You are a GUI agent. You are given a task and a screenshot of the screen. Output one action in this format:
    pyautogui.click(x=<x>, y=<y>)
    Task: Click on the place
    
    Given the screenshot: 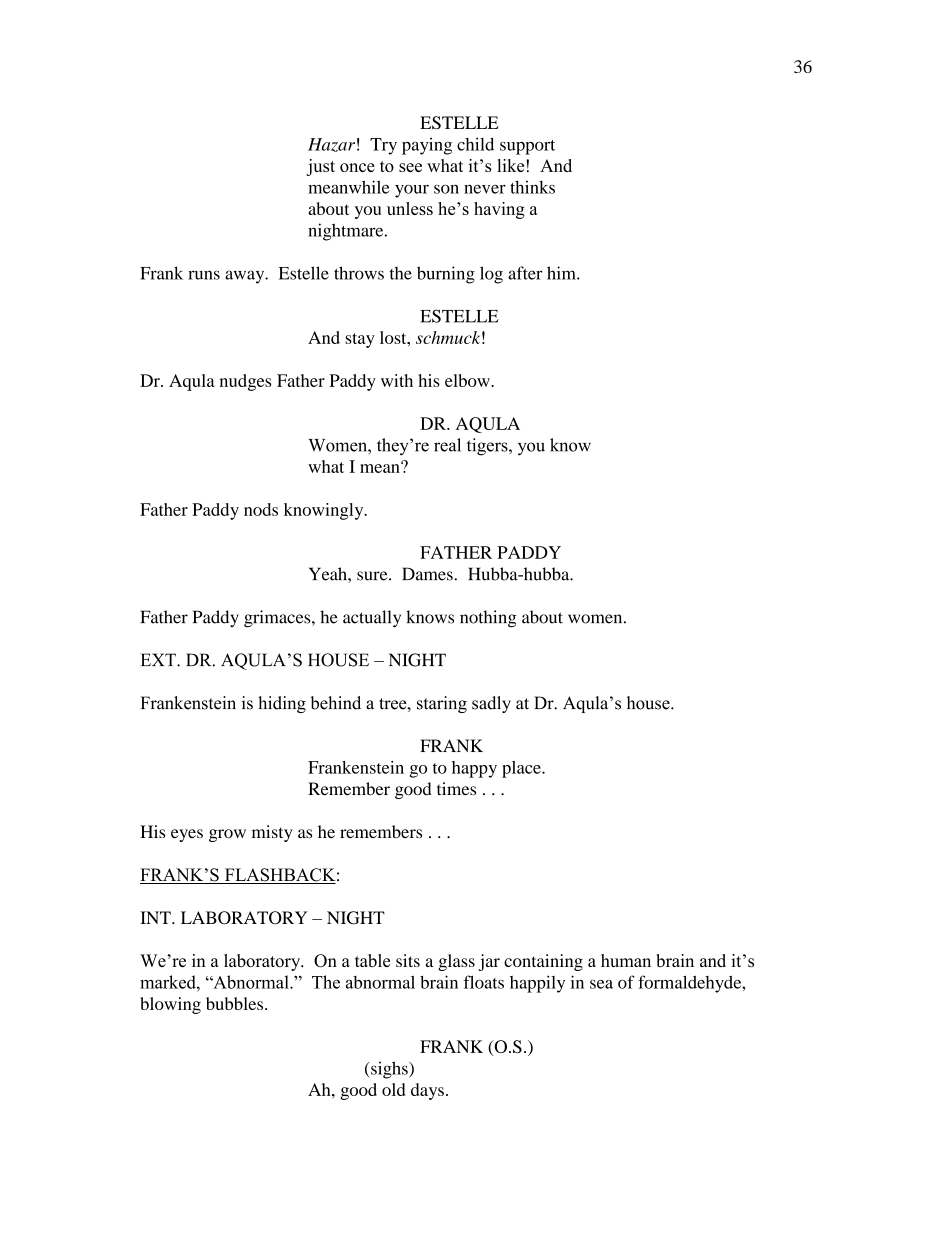 What is the action you would take?
    pyautogui.click(x=522, y=769)
